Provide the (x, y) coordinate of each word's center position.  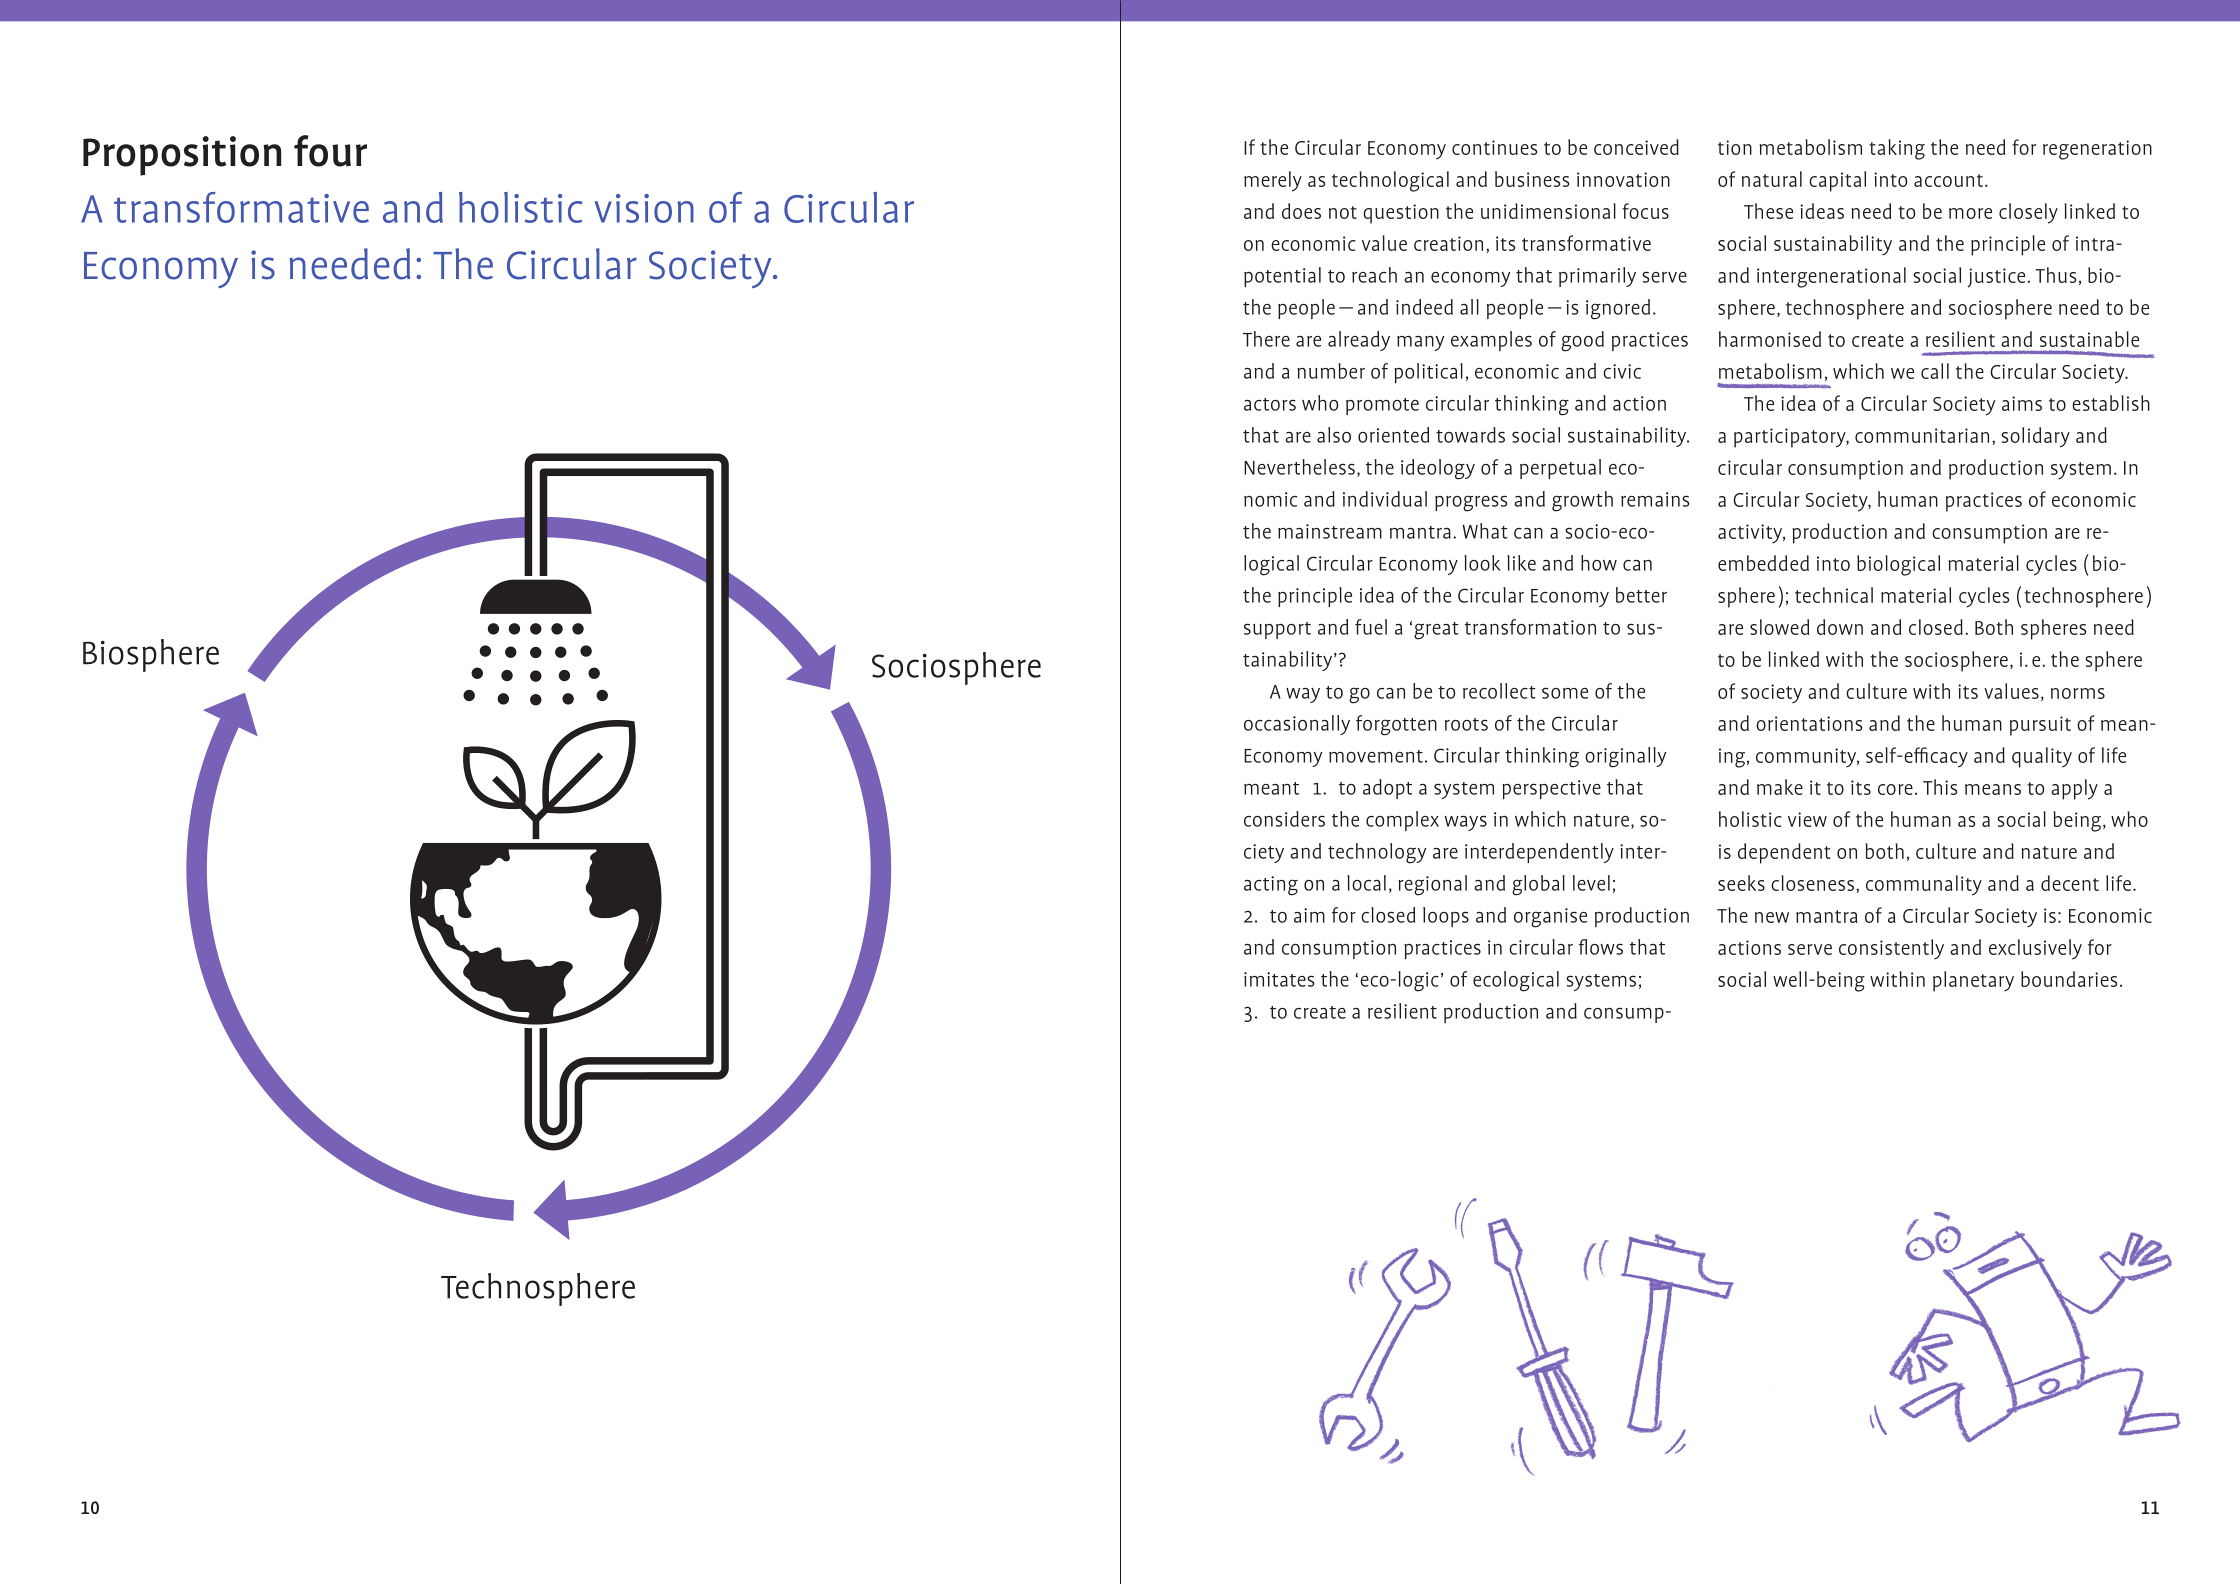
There (1266, 339)
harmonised (1770, 339)
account (1948, 180)
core (1895, 789)
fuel (1371, 627)
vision (644, 208)
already (1359, 341)
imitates (1279, 979)
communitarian (1922, 435)
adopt (1387, 789)
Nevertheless (1299, 467)
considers (1284, 819)
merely (1273, 181)
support (1277, 630)
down (1840, 627)
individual (1385, 499)
